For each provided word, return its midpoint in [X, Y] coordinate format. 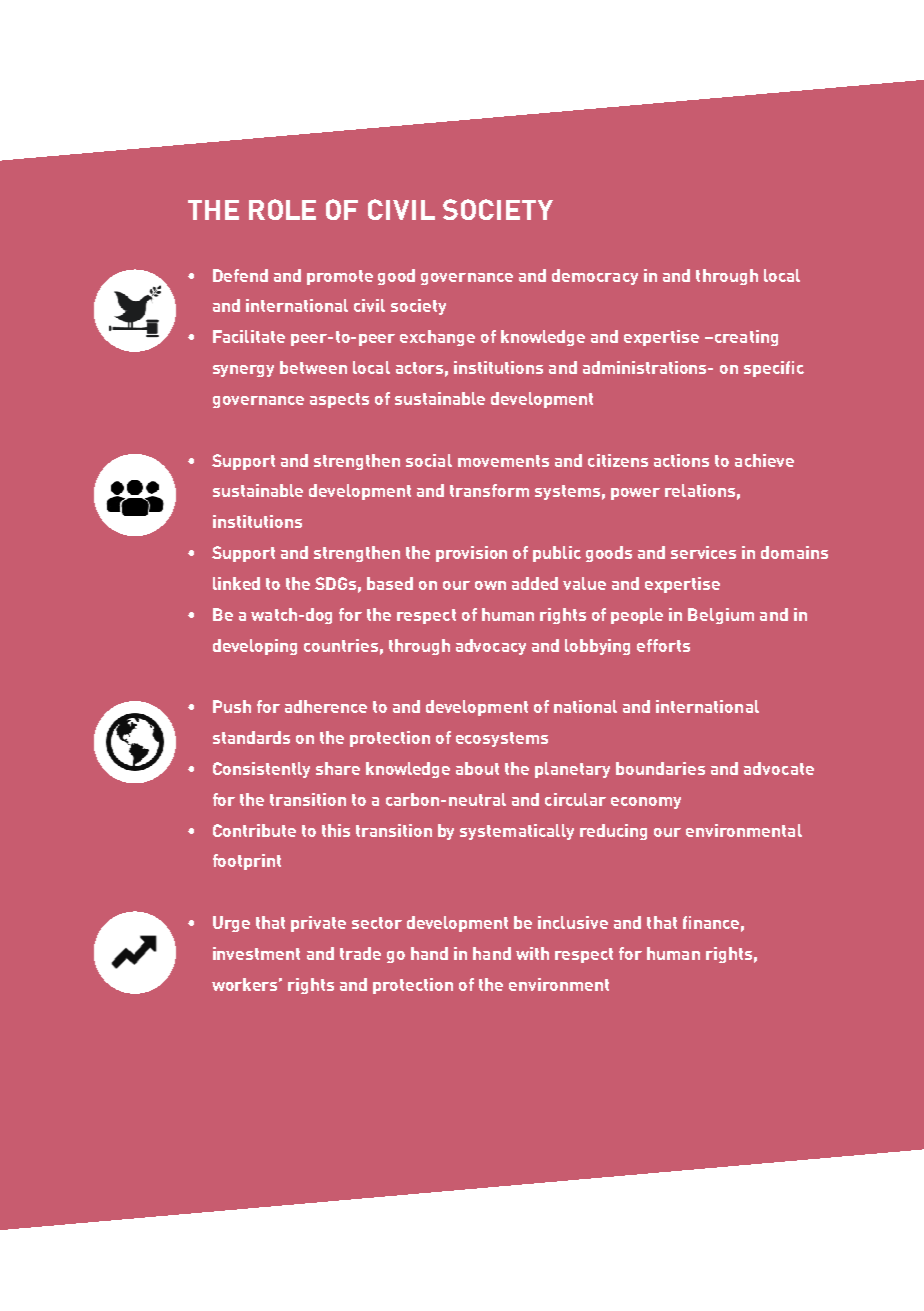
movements [503, 461]
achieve [764, 460]
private [318, 924]
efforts [663, 645]
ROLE [282, 209]
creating [745, 338]
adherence [326, 706]
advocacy [491, 647]
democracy [595, 277]
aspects [339, 400]
